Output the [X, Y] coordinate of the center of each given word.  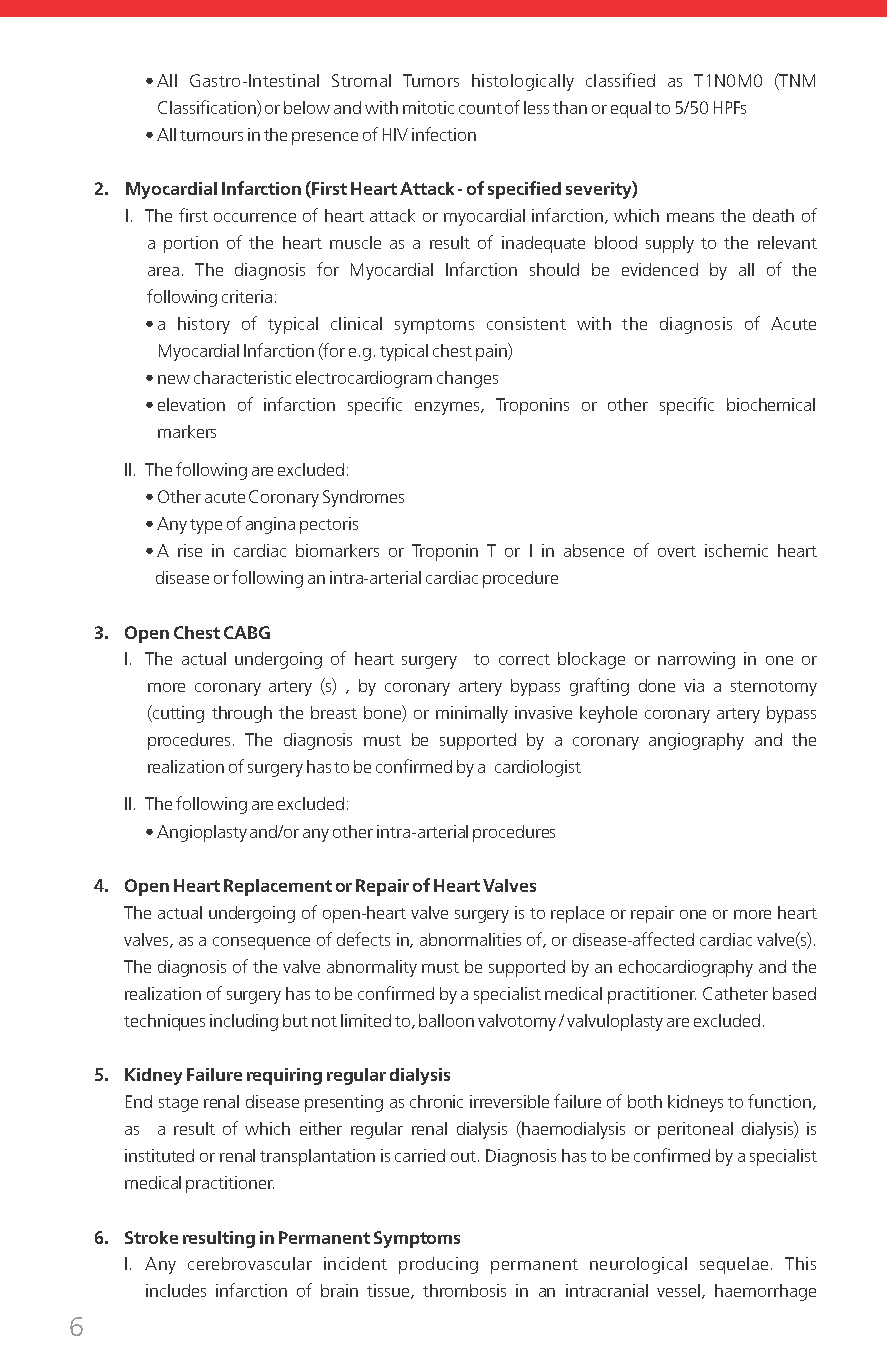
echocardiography [686, 968]
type [206, 526]
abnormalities [470, 939]
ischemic [736, 550]
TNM [796, 81]
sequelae [734, 1265]
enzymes [448, 408]
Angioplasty [202, 833]
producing [438, 1265]
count [480, 108]
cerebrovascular [250, 1263]
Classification [208, 108]
